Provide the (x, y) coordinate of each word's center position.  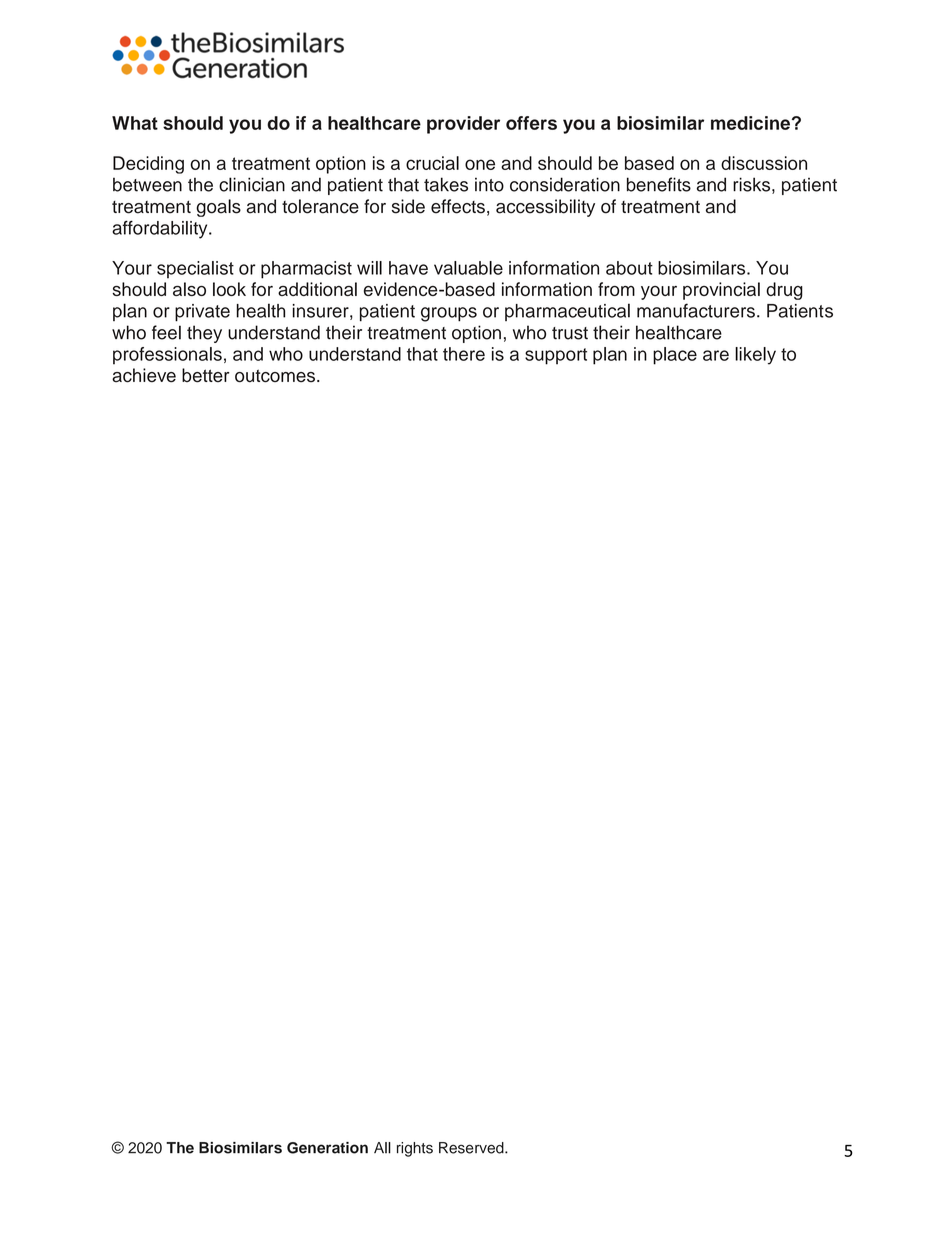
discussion (764, 163)
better (206, 375)
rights (415, 1149)
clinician (252, 184)
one (480, 164)
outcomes (275, 376)
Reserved (472, 1148)
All (382, 1148)
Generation (327, 1148)
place (675, 356)
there (464, 354)
